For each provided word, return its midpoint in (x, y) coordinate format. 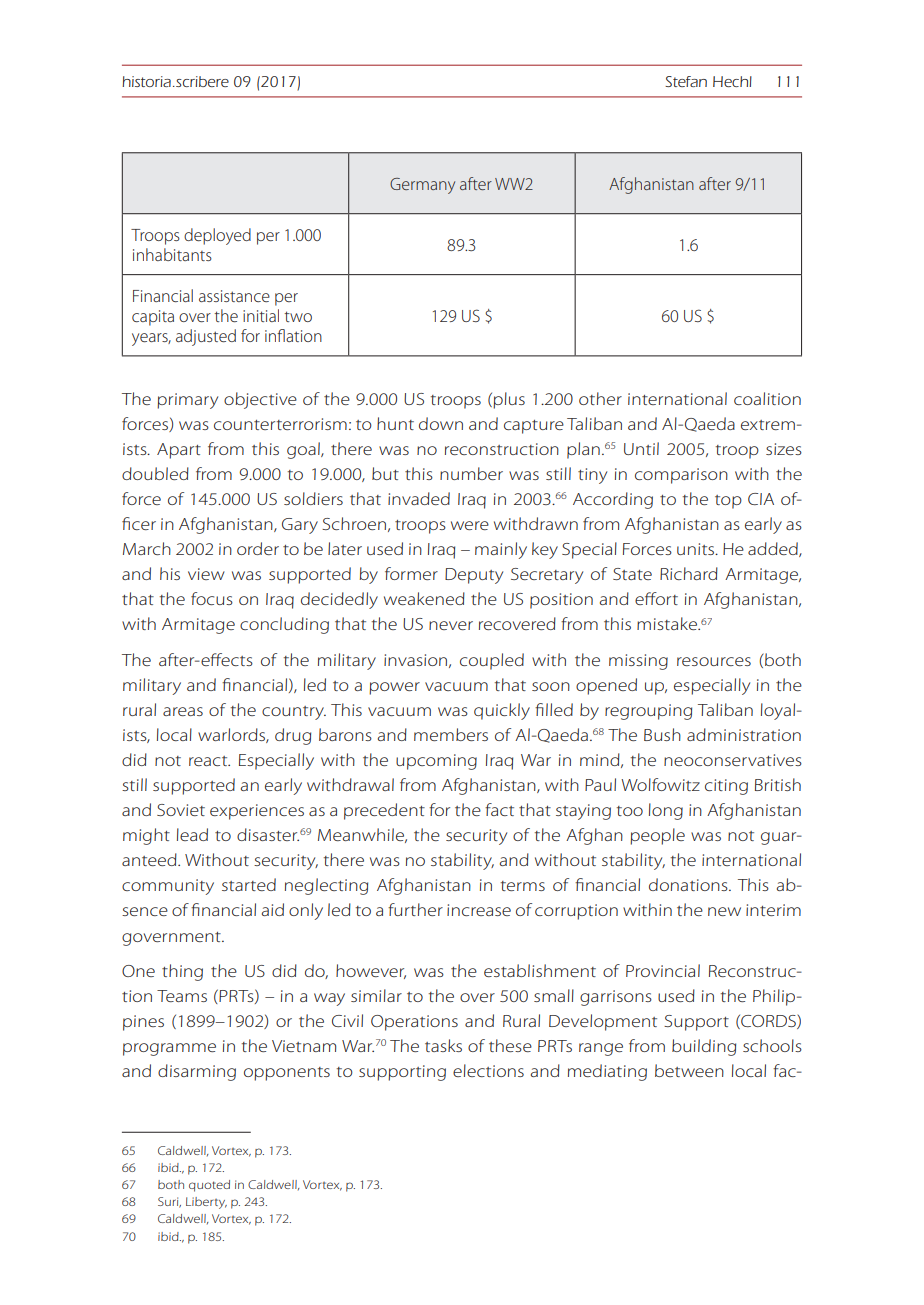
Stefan (686, 81)
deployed (217, 236)
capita (153, 318)
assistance (234, 296)
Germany (422, 186)
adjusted (206, 337)
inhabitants (172, 254)
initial (261, 315)
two (298, 316)
